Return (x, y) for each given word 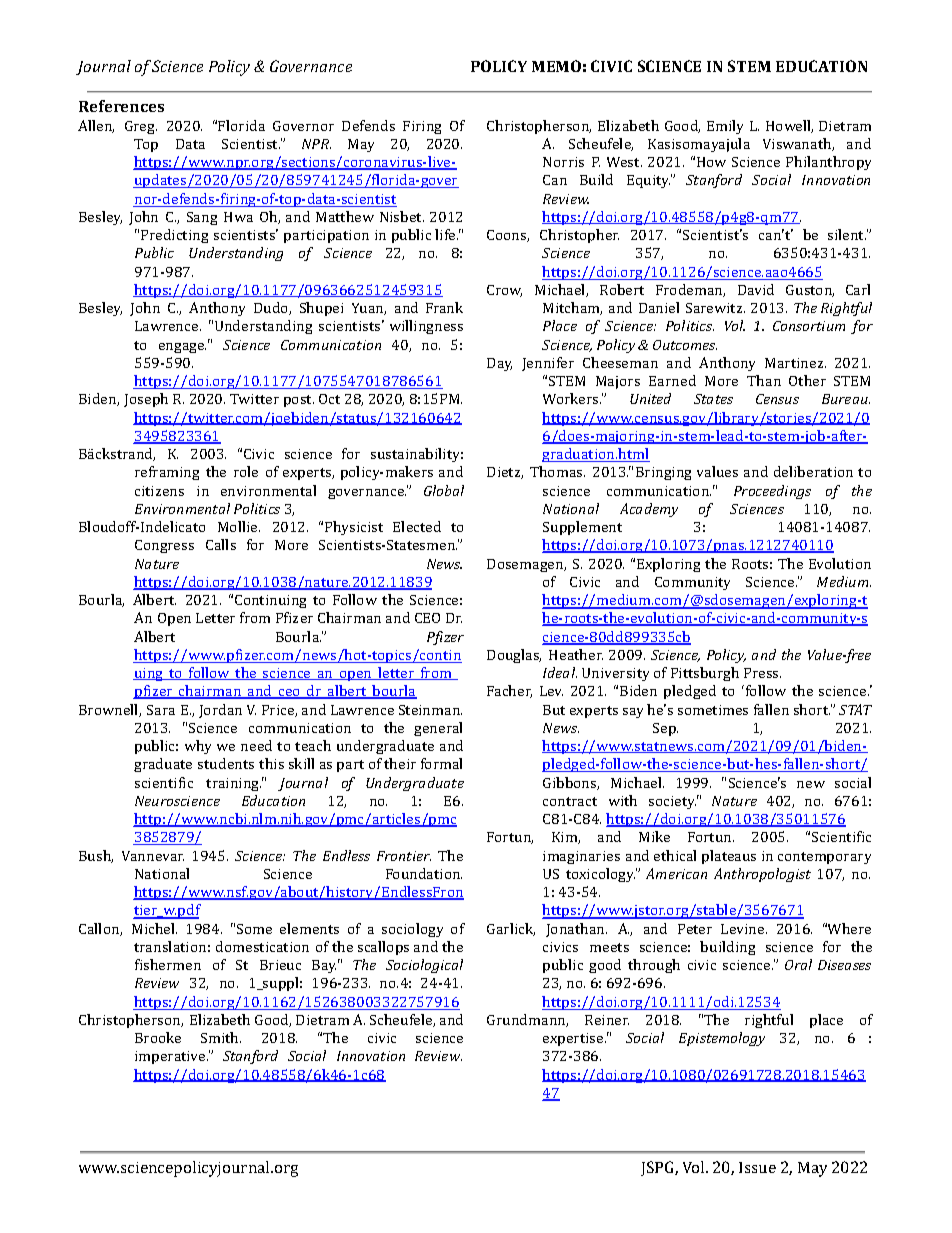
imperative (171, 1057)
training (233, 784)
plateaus (729, 857)
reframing (167, 473)
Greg (141, 127)
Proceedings (772, 492)
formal (441, 763)
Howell (789, 126)
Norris (563, 162)
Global (444, 490)
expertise (574, 1039)
